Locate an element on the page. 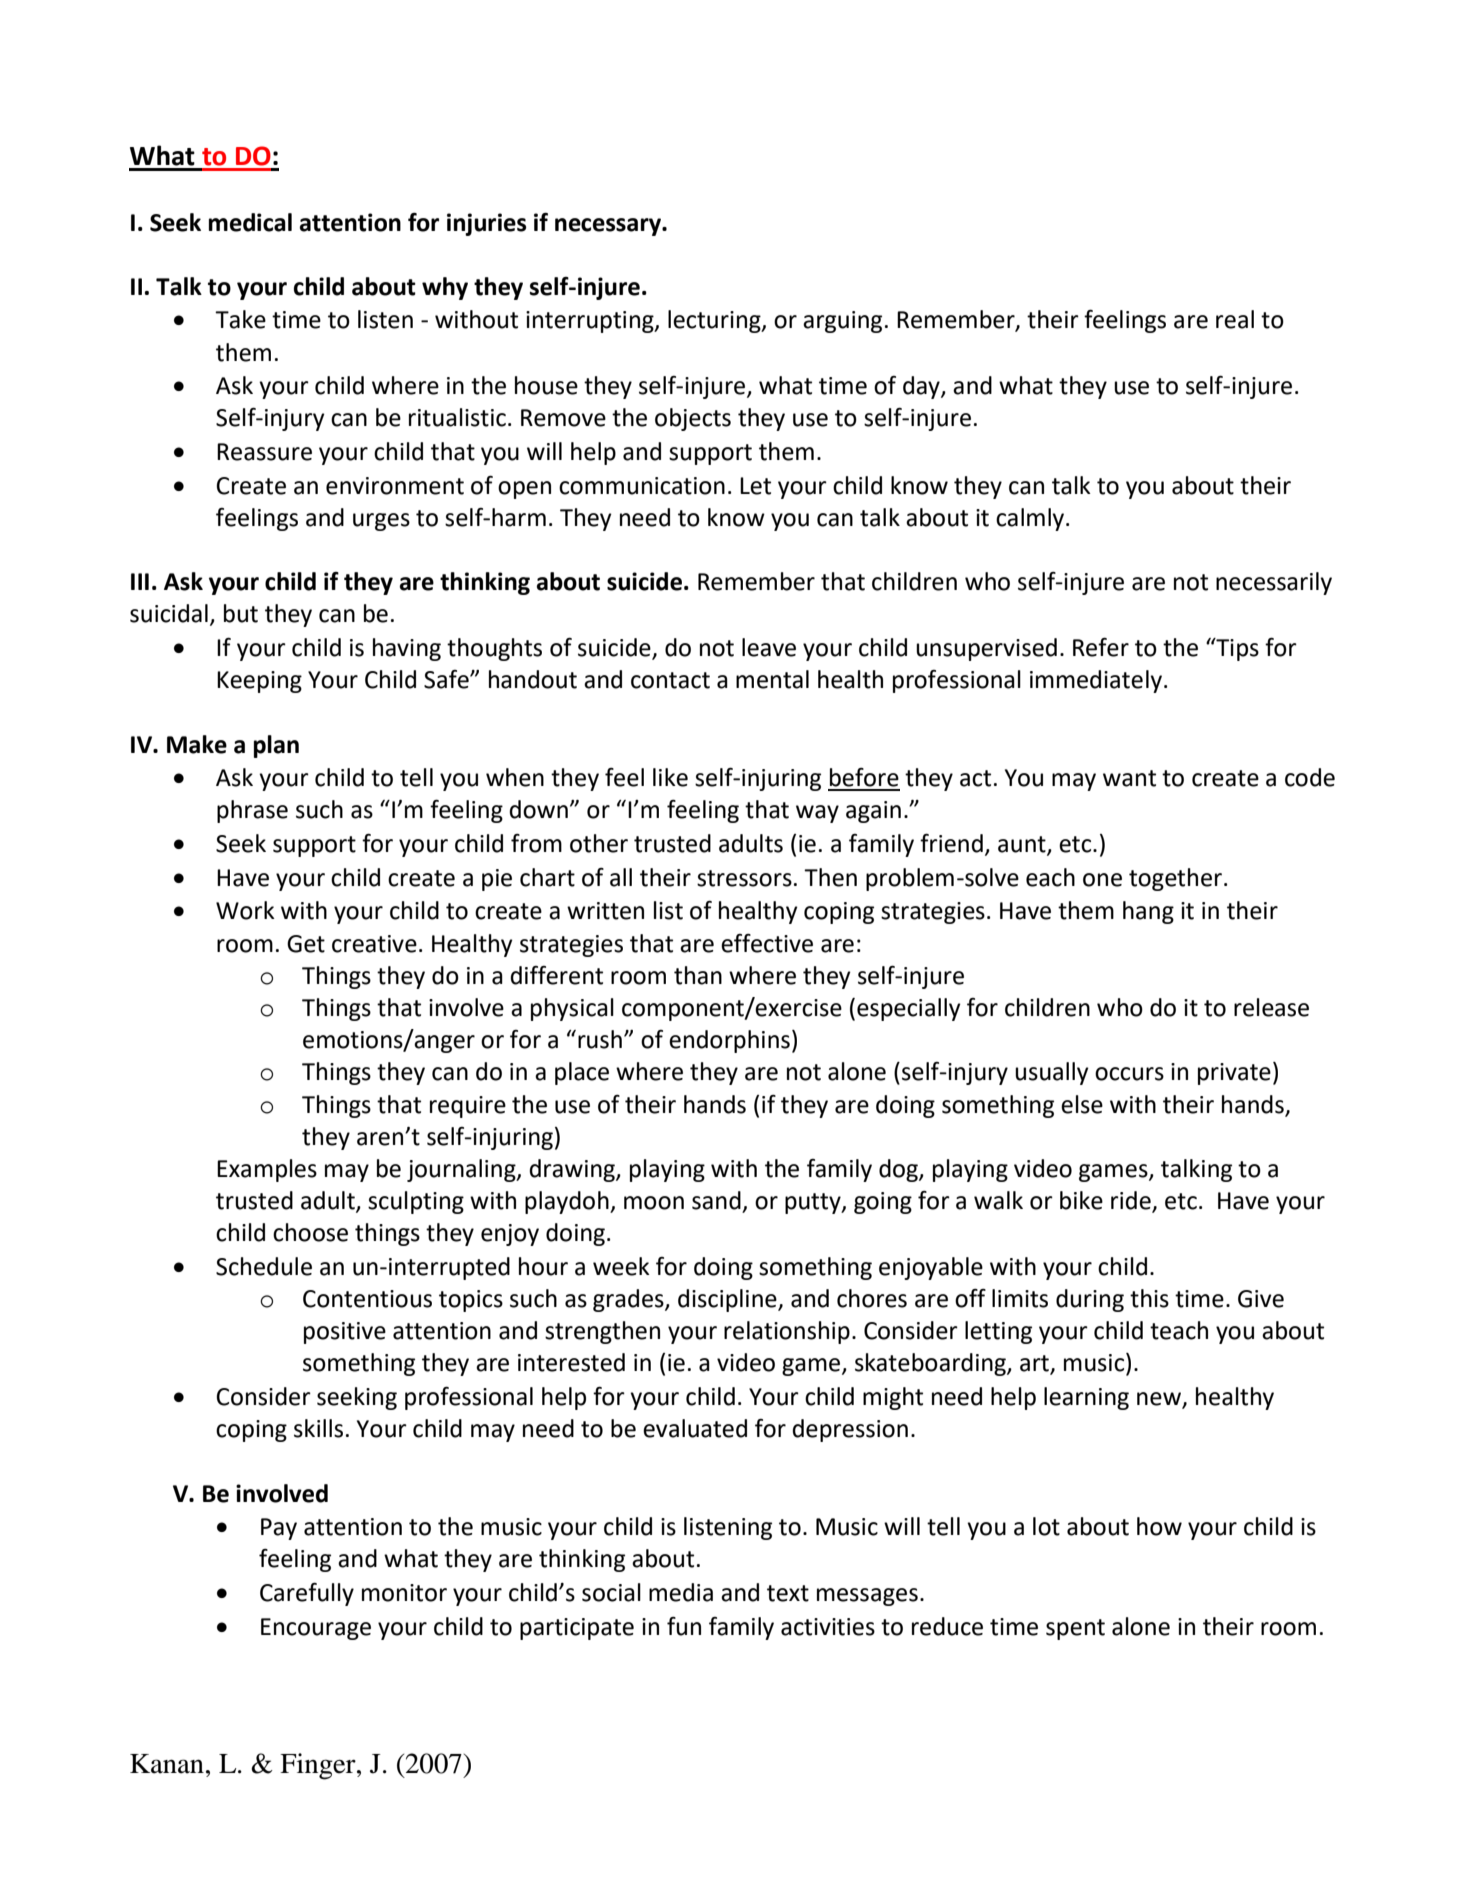 The width and height of the page is (1468, 1899). real is located at coordinates (1235, 319).
